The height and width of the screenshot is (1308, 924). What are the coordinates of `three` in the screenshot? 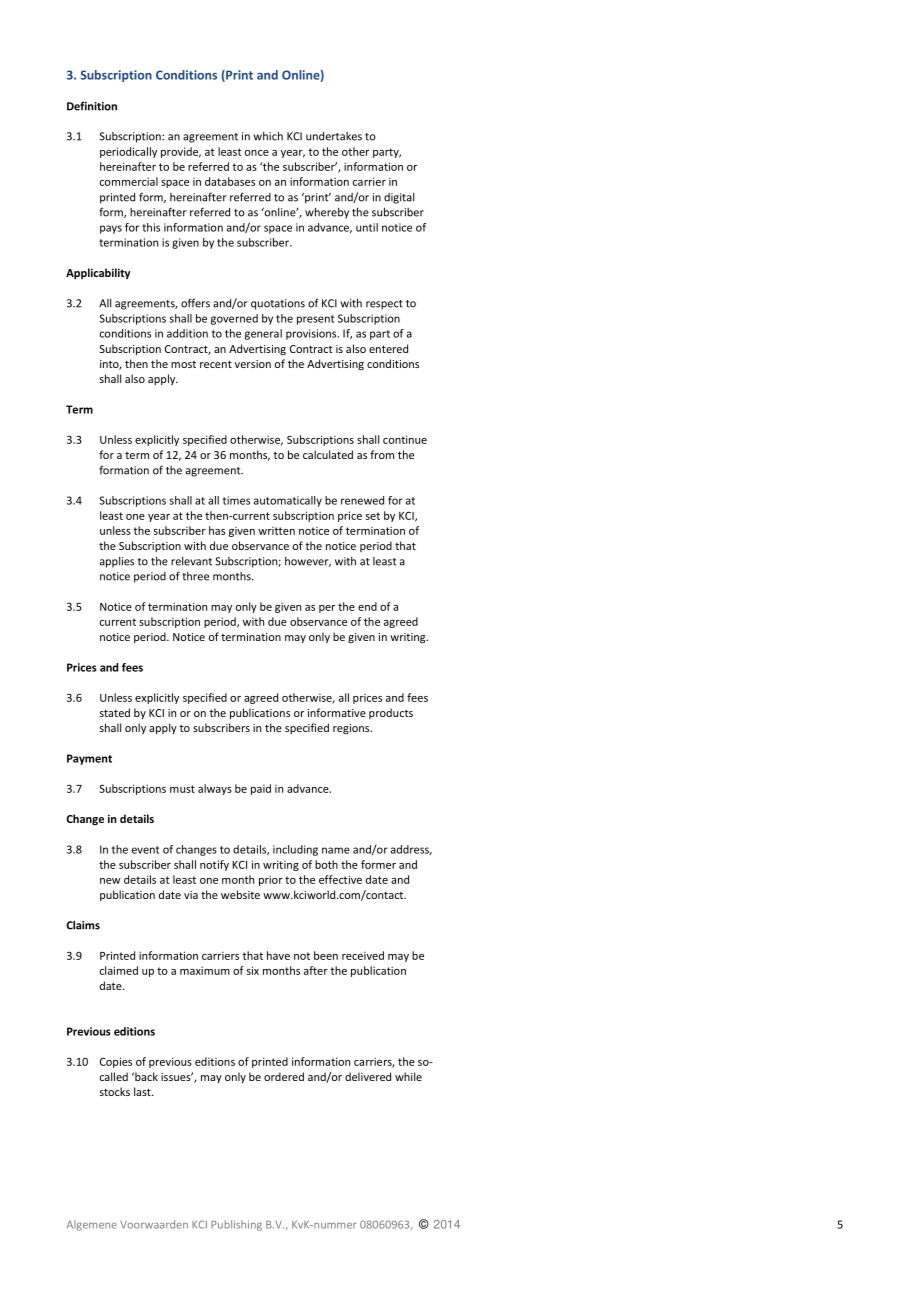 It's located at (195, 576).
